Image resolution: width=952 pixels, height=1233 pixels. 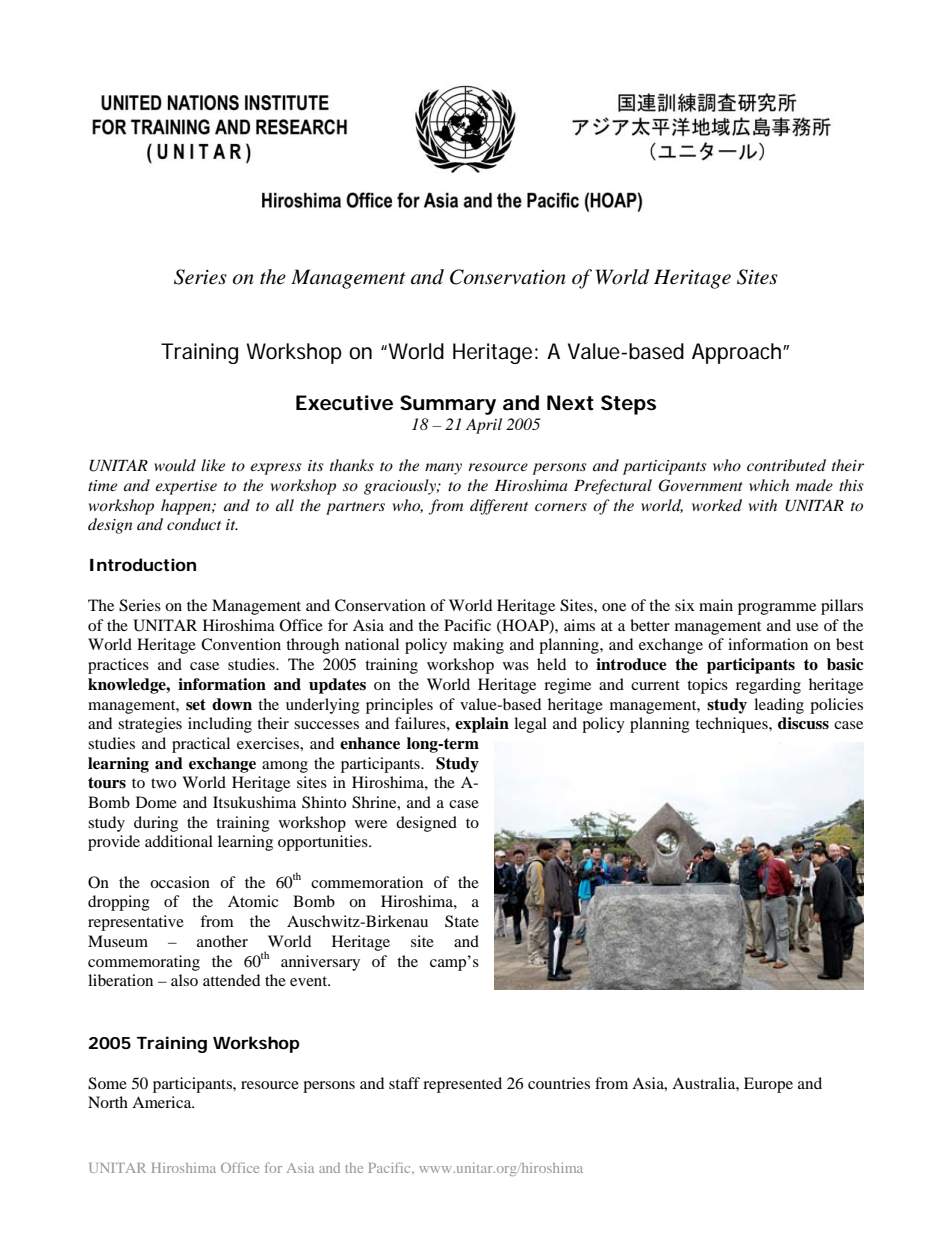 What do you see at coordinates (462, 921) in the page?
I see `State` at bounding box center [462, 921].
